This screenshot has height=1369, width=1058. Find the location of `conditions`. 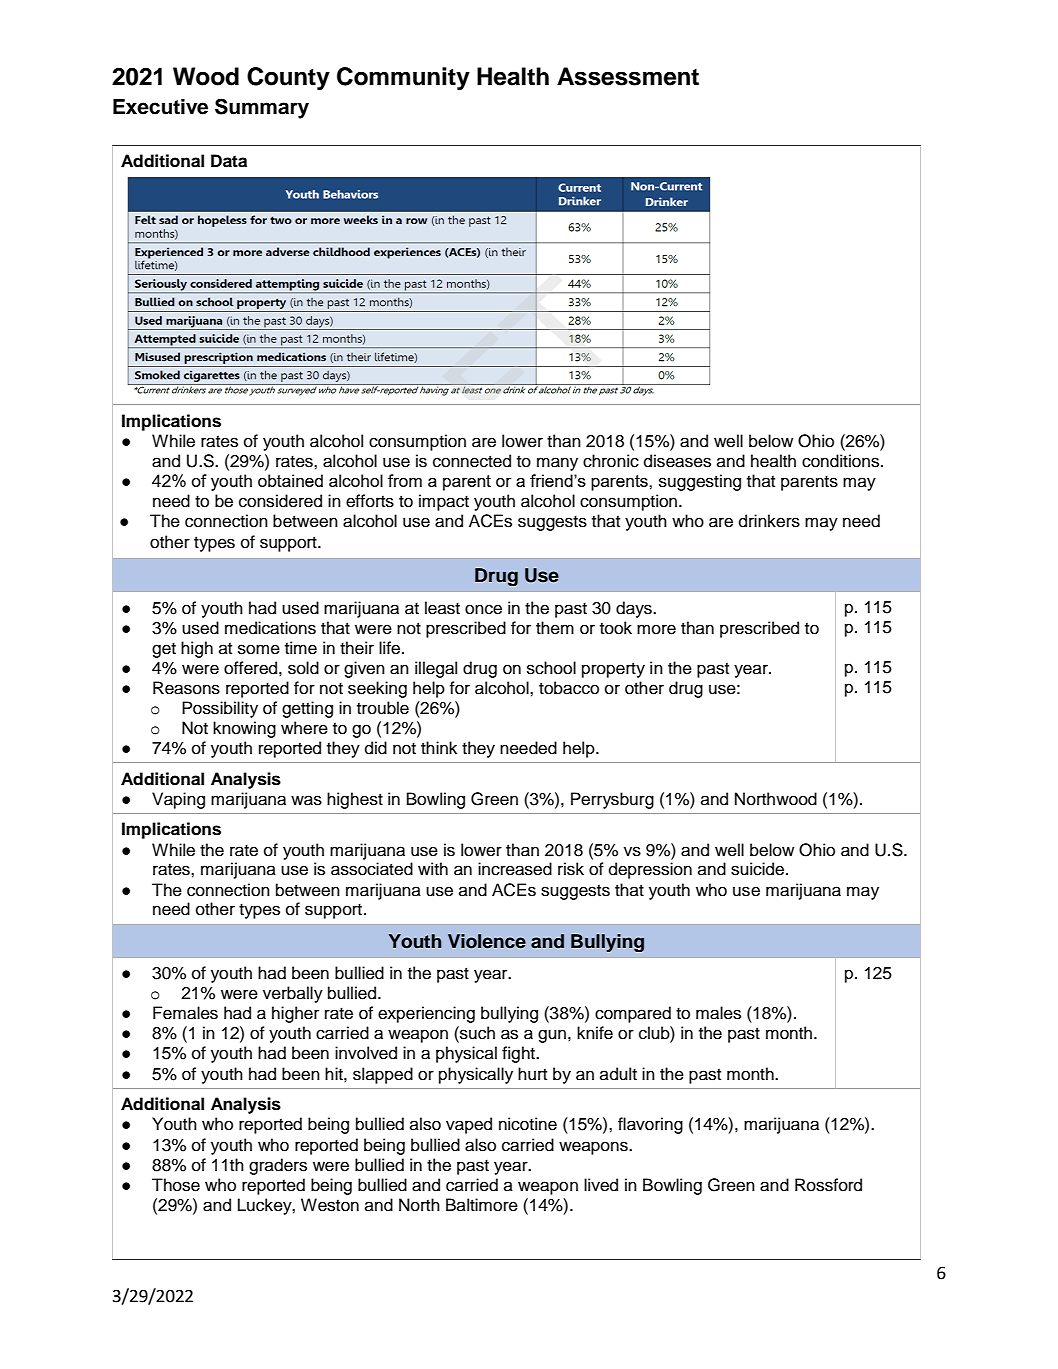

conditions is located at coordinates (842, 461).
